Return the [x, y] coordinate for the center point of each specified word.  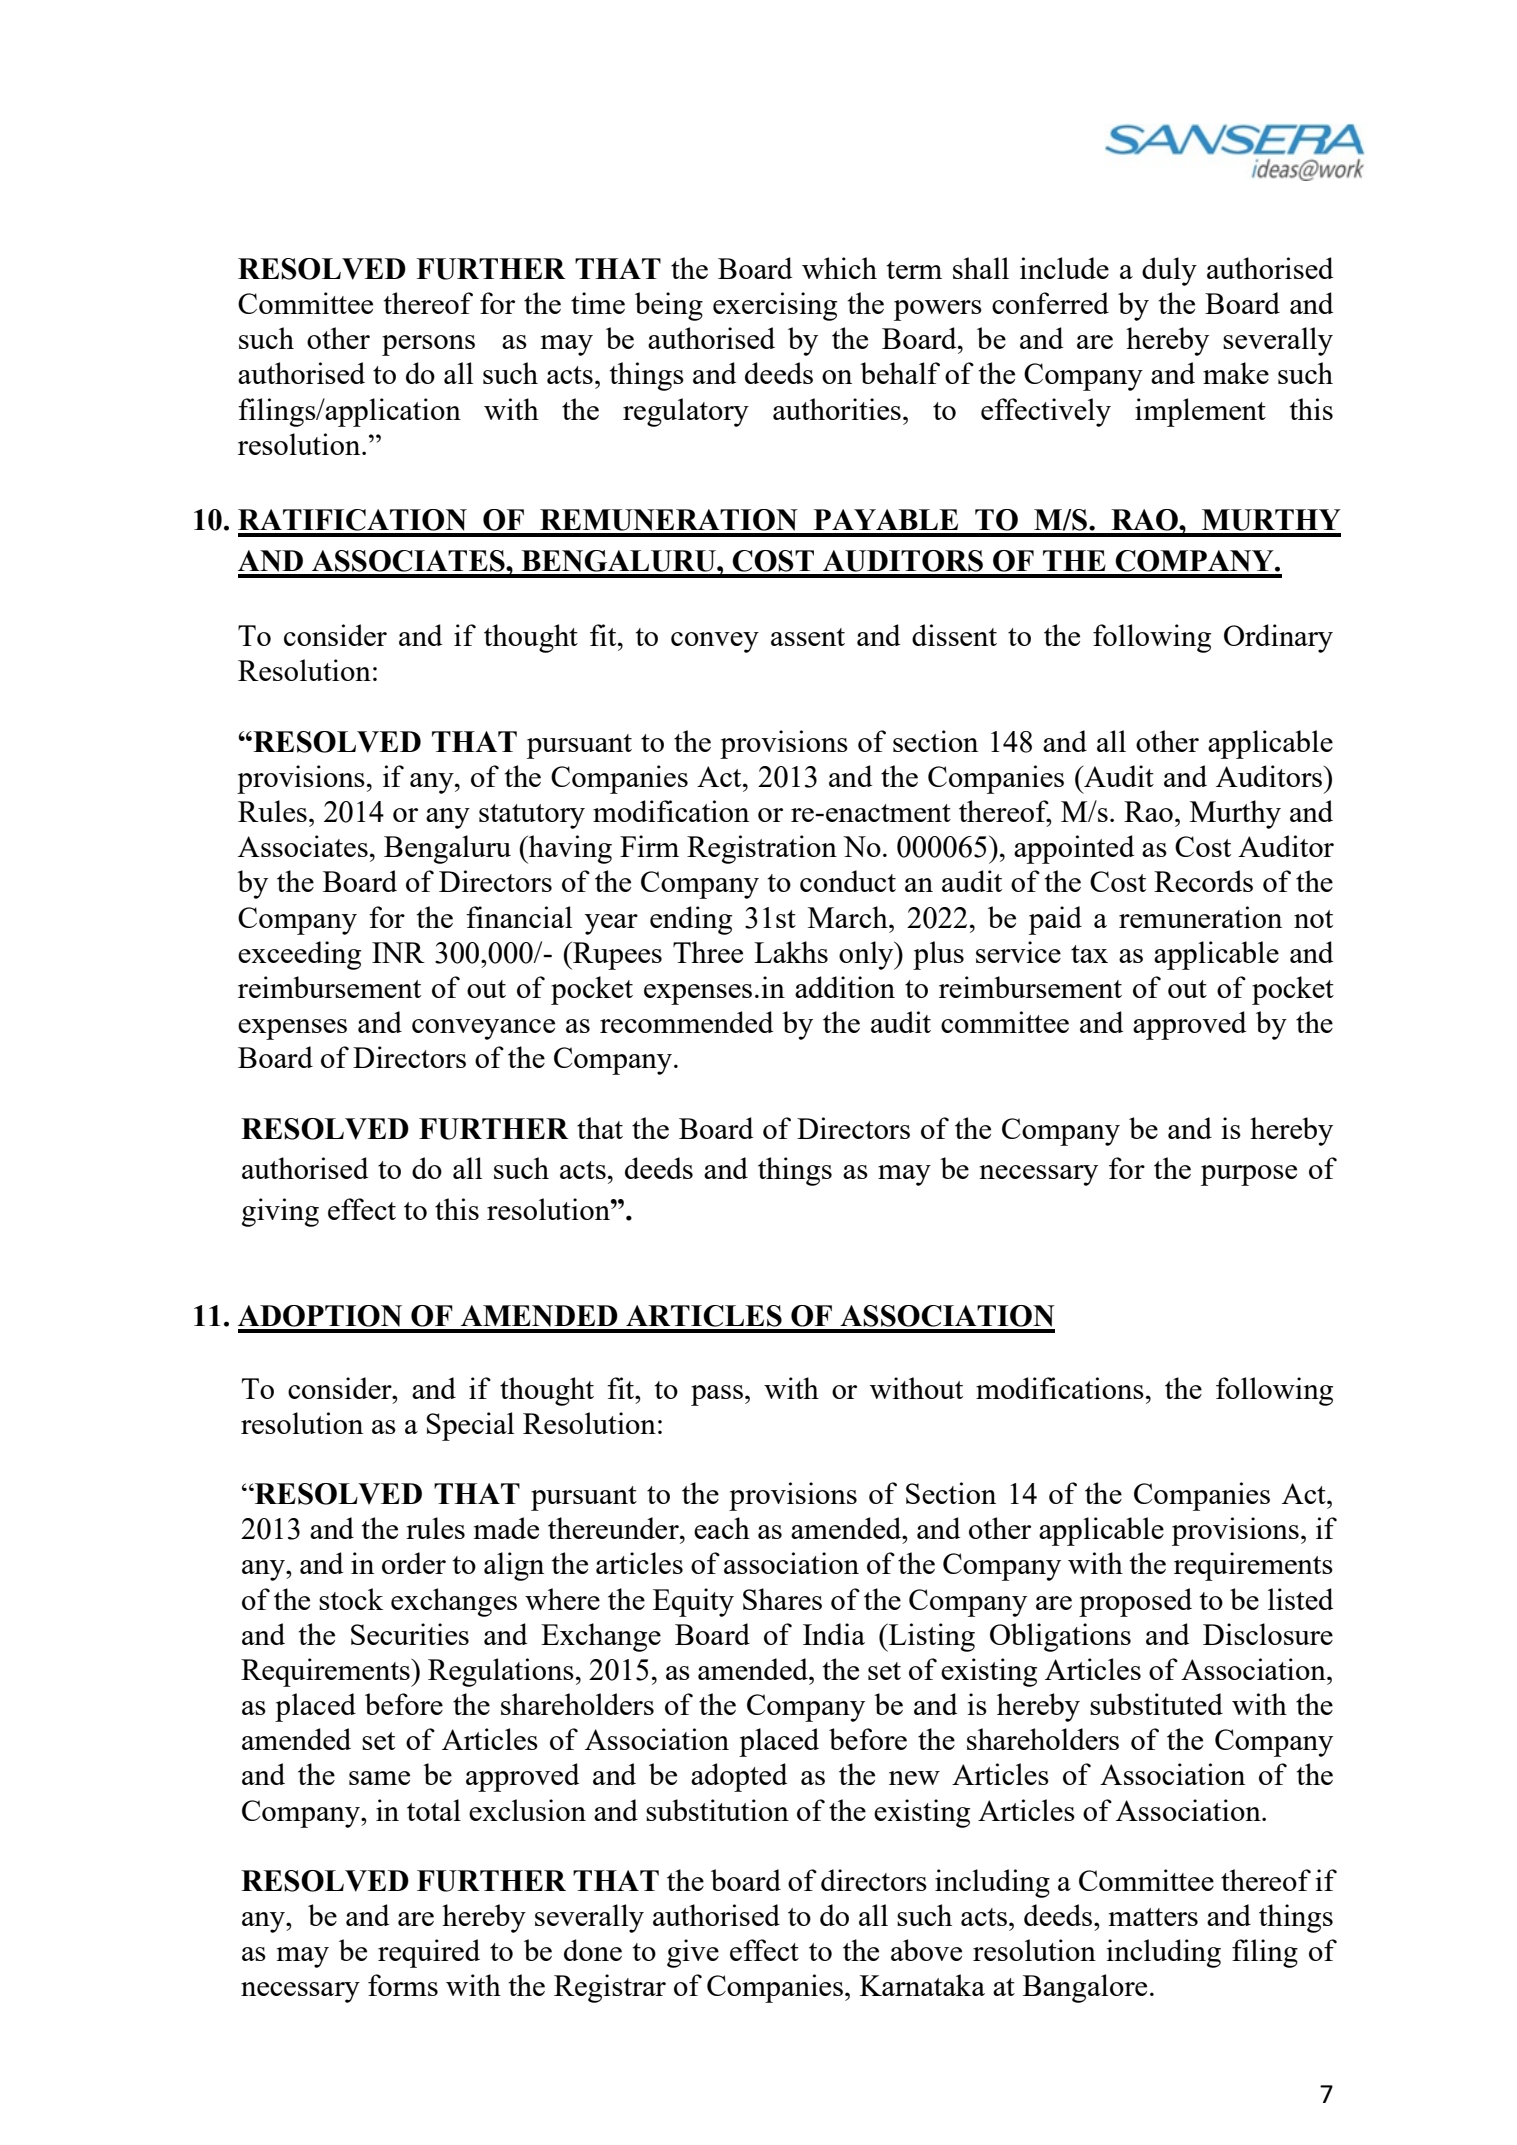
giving [280, 1212]
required [429, 1953]
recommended [686, 1022]
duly [1169, 271]
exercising [775, 306]
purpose [1249, 1175]
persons [428, 345]
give [693, 1953]
